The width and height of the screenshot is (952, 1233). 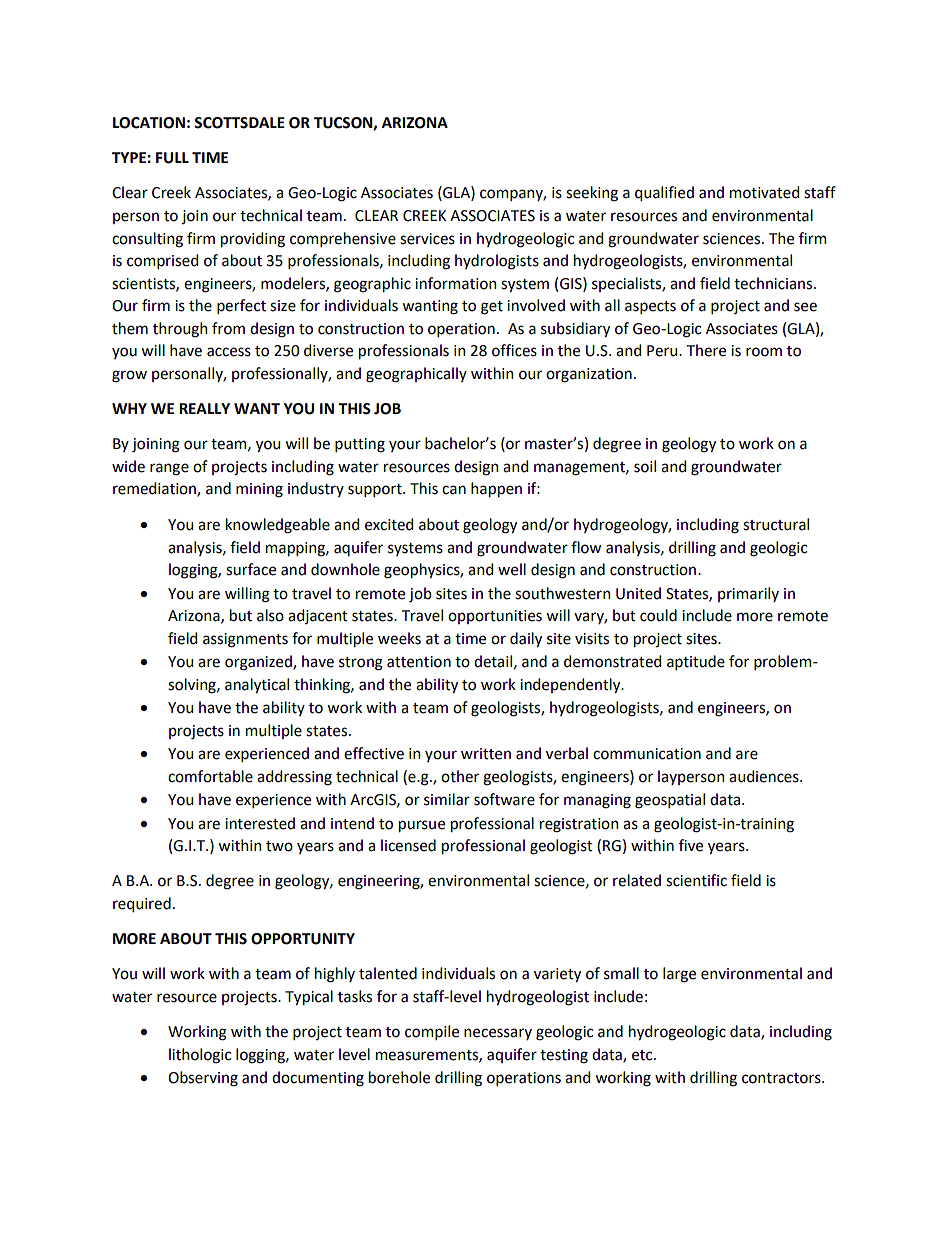 I want to click on qualified, so click(x=664, y=193).
